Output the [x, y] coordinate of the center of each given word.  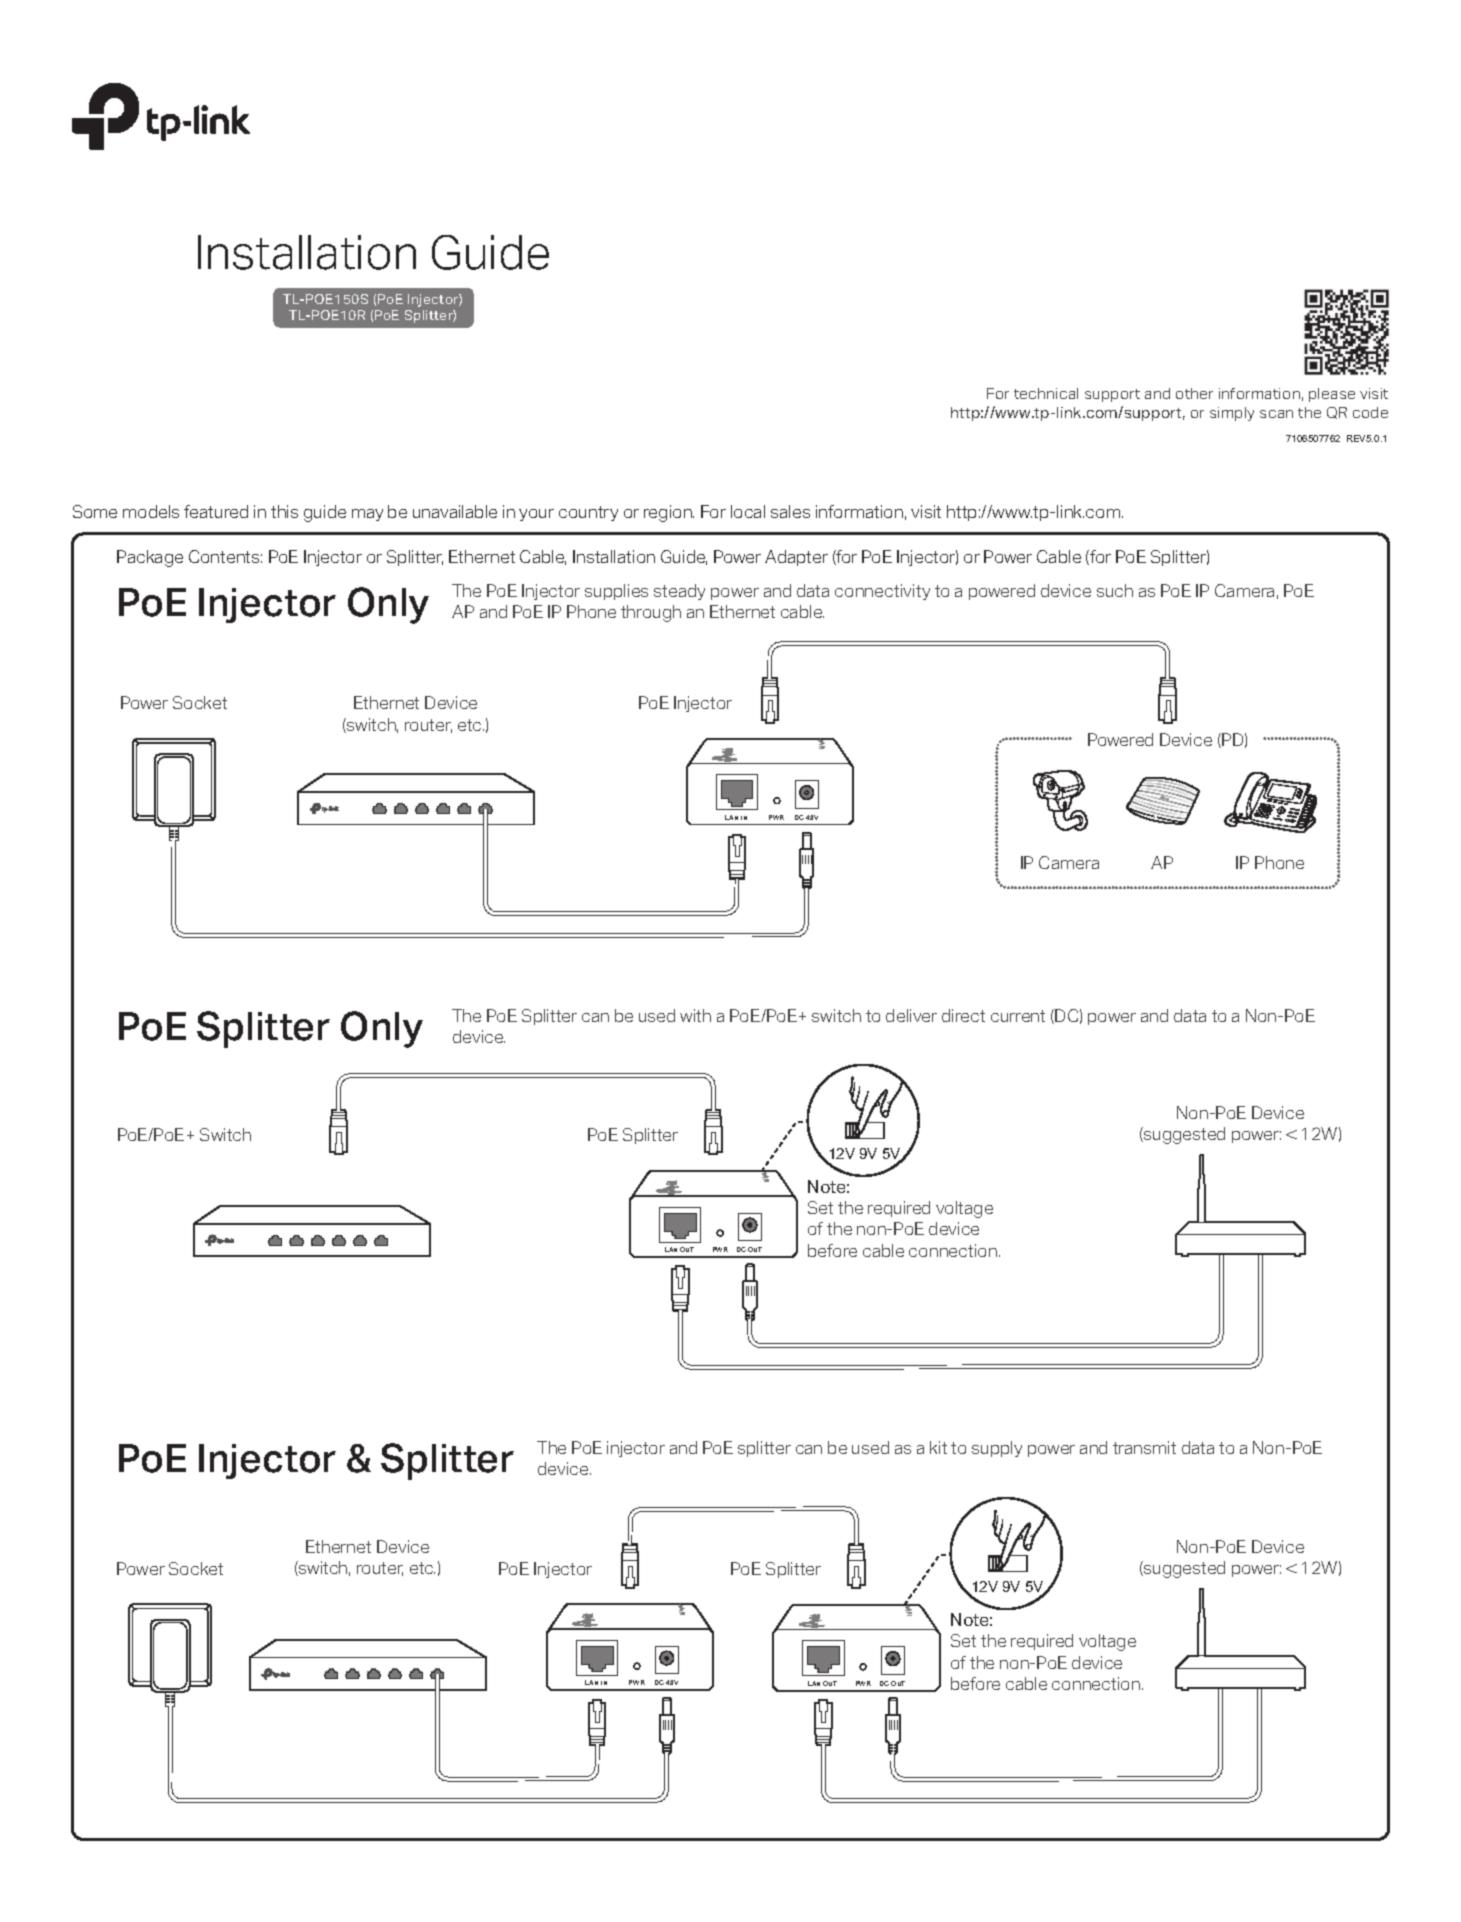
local [748, 511]
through [651, 613]
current [1018, 1016]
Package [150, 558]
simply [1232, 414]
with [695, 1015]
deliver [911, 1015]
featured [216, 511]
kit [938, 1447]
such [1115, 590]
